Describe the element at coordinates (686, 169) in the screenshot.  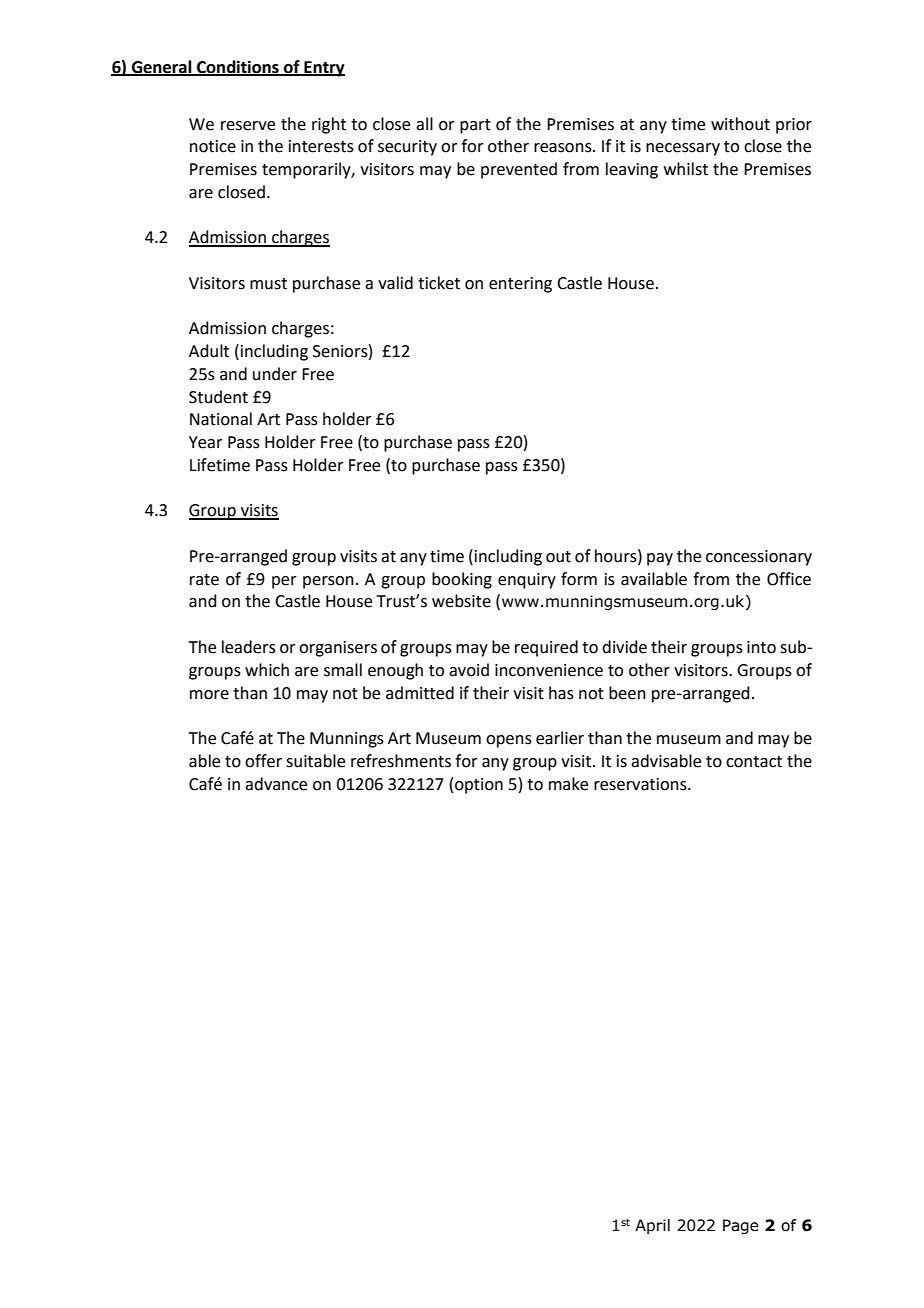
I see `whilst` at that location.
